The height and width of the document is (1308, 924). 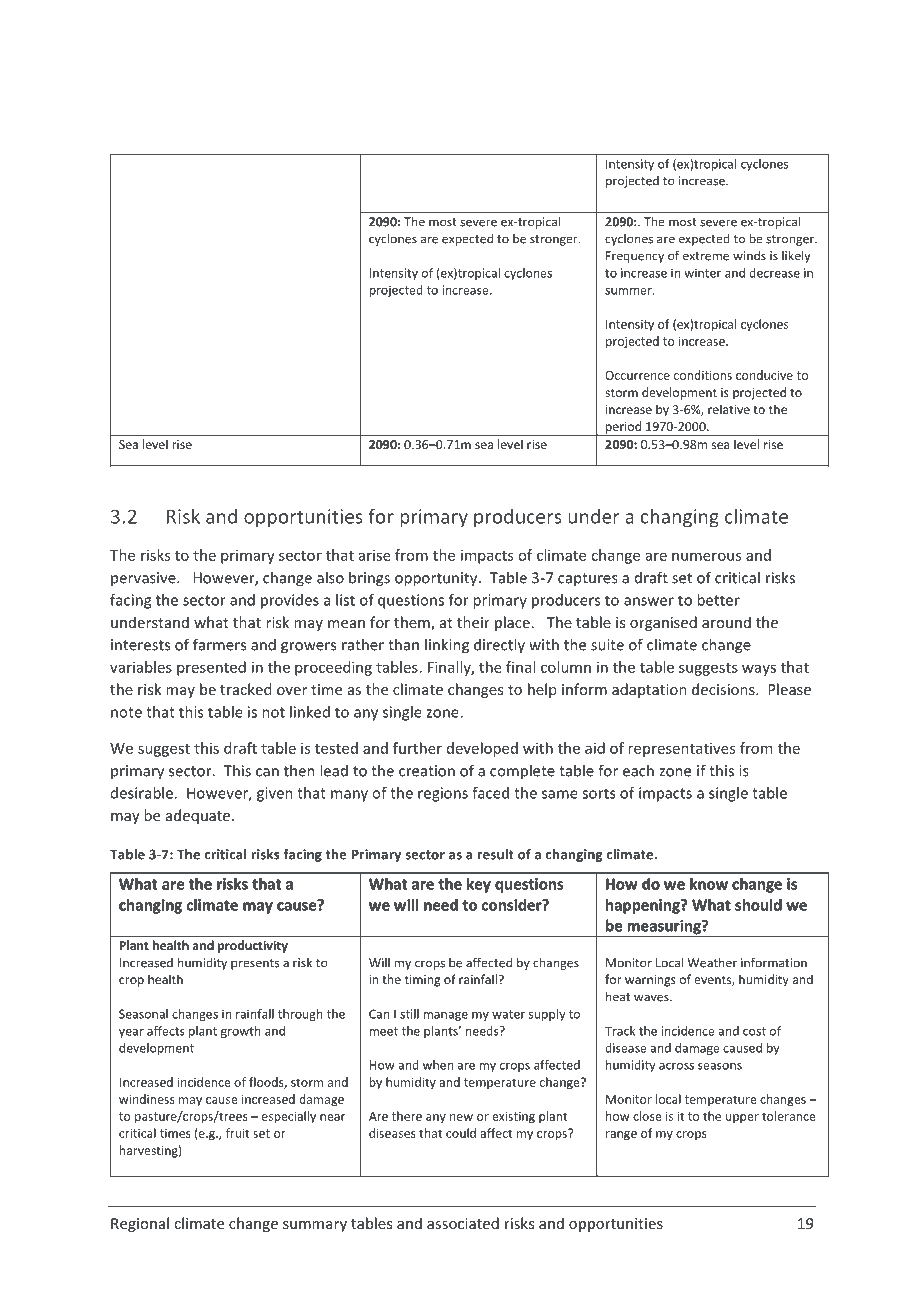 What do you see at coordinates (709, 884) in the document?
I see `know` at bounding box center [709, 884].
